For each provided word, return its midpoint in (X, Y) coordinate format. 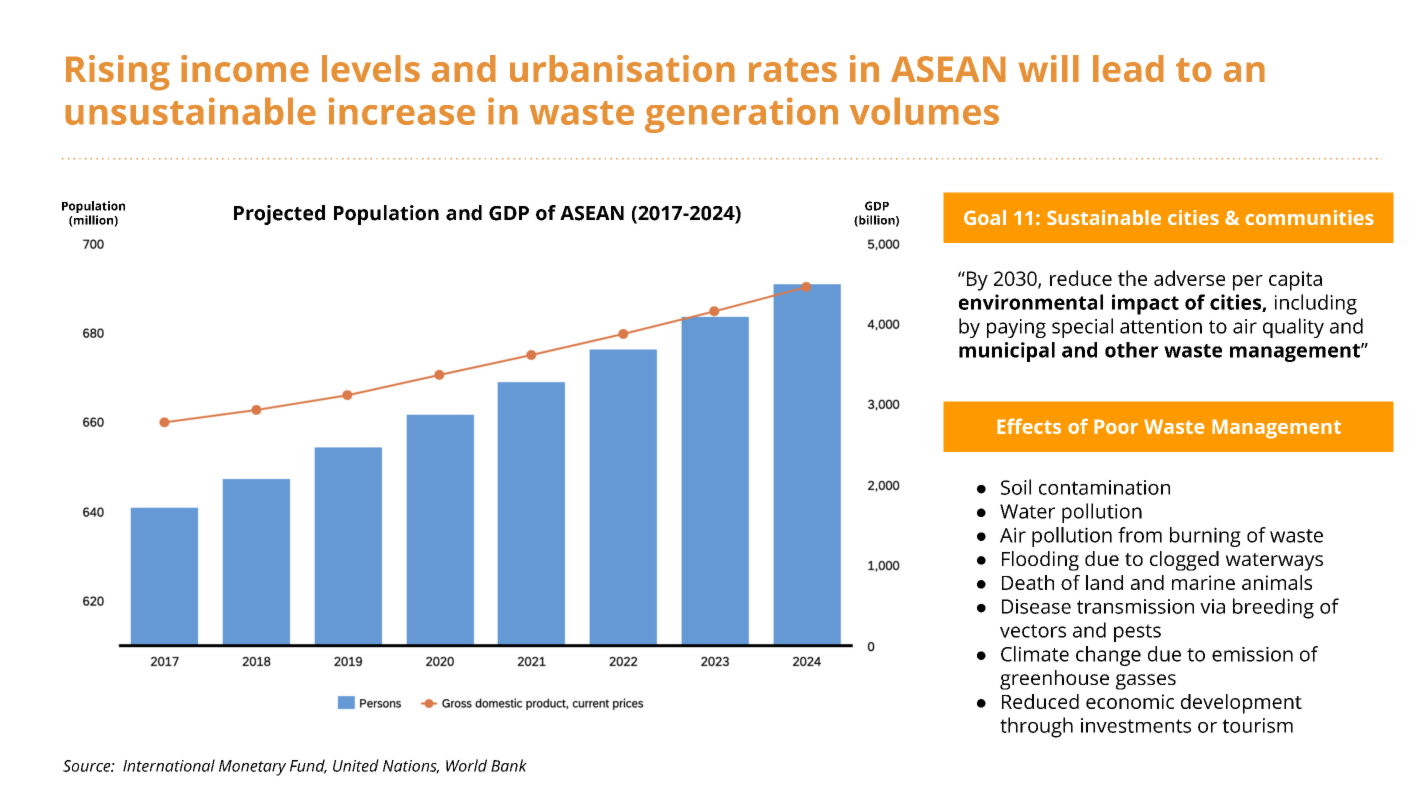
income (245, 68)
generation (741, 115)
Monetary (252, 768)
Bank (509, 765)
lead (1128, 68)
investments (1136, 725)
